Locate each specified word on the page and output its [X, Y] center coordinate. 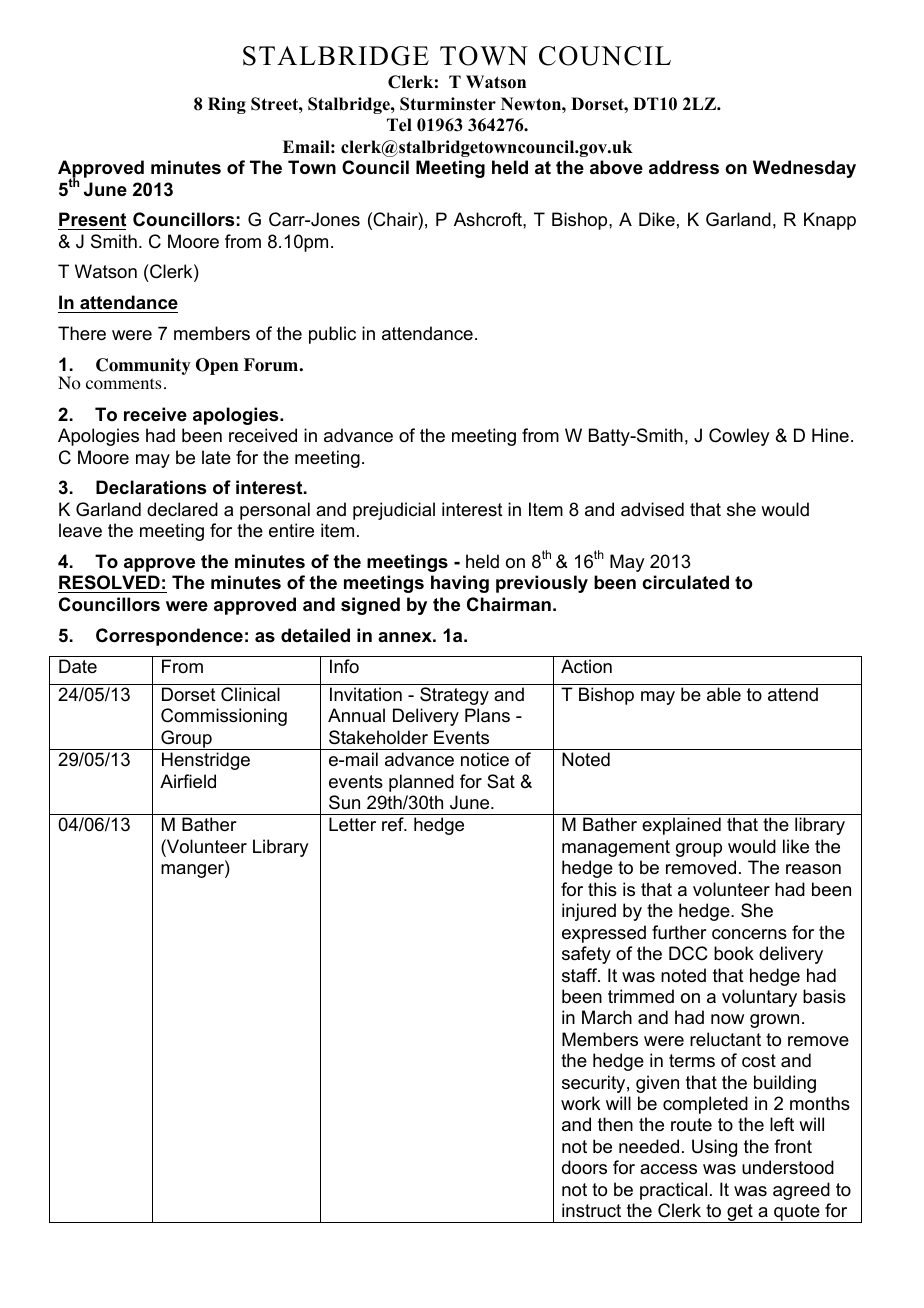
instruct [591, 1210]
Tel [399, 125]
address [684, 167]
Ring [227, 105]
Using [714, 1148]
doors [584, 1167]
